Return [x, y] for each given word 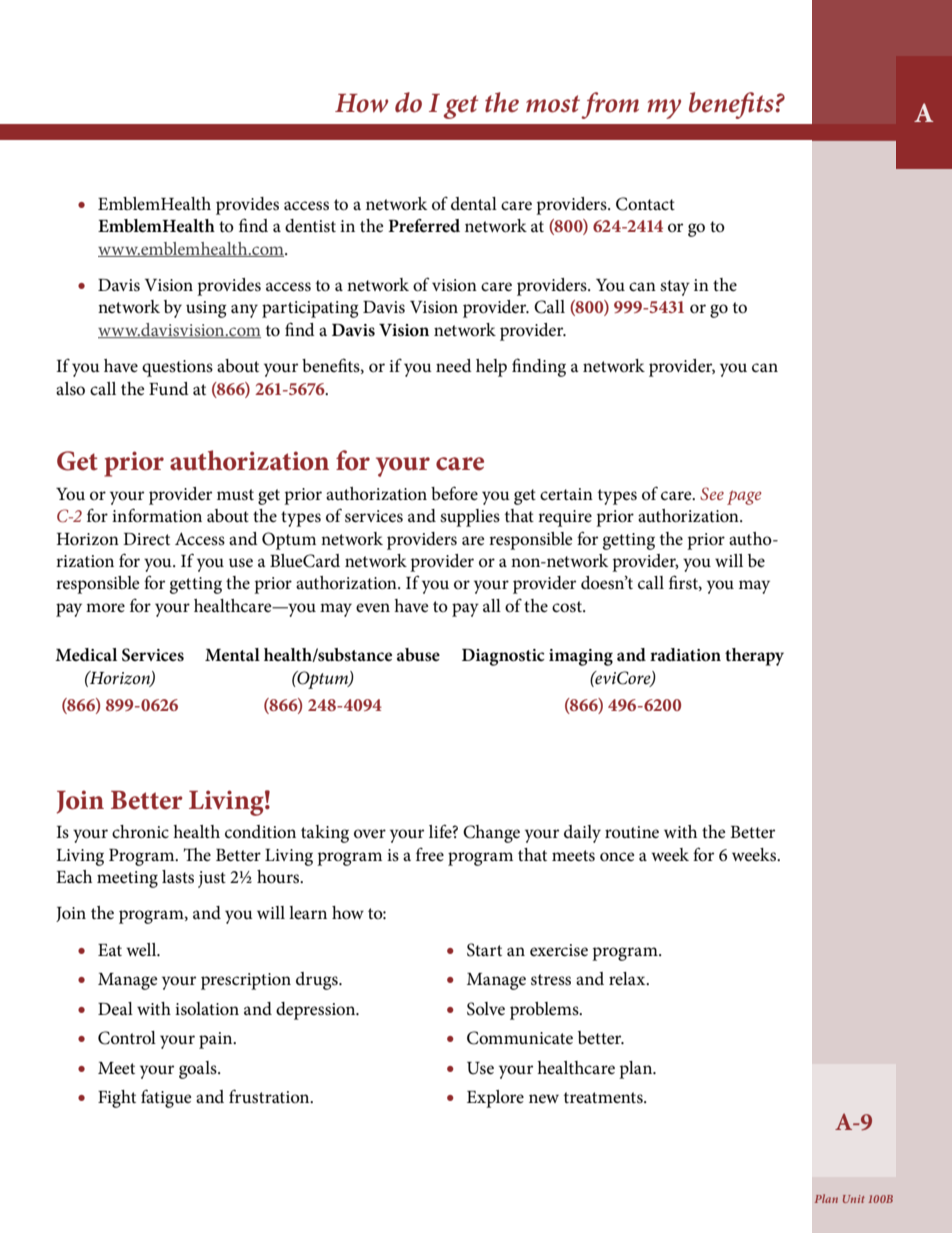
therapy [754, 657]
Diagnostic [503, 657]
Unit [854, 1199]
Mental [232, 655]
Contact [645, 204]
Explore [495, 1099]
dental [474, 203]
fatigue [166, 1098]
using [206, 309]
